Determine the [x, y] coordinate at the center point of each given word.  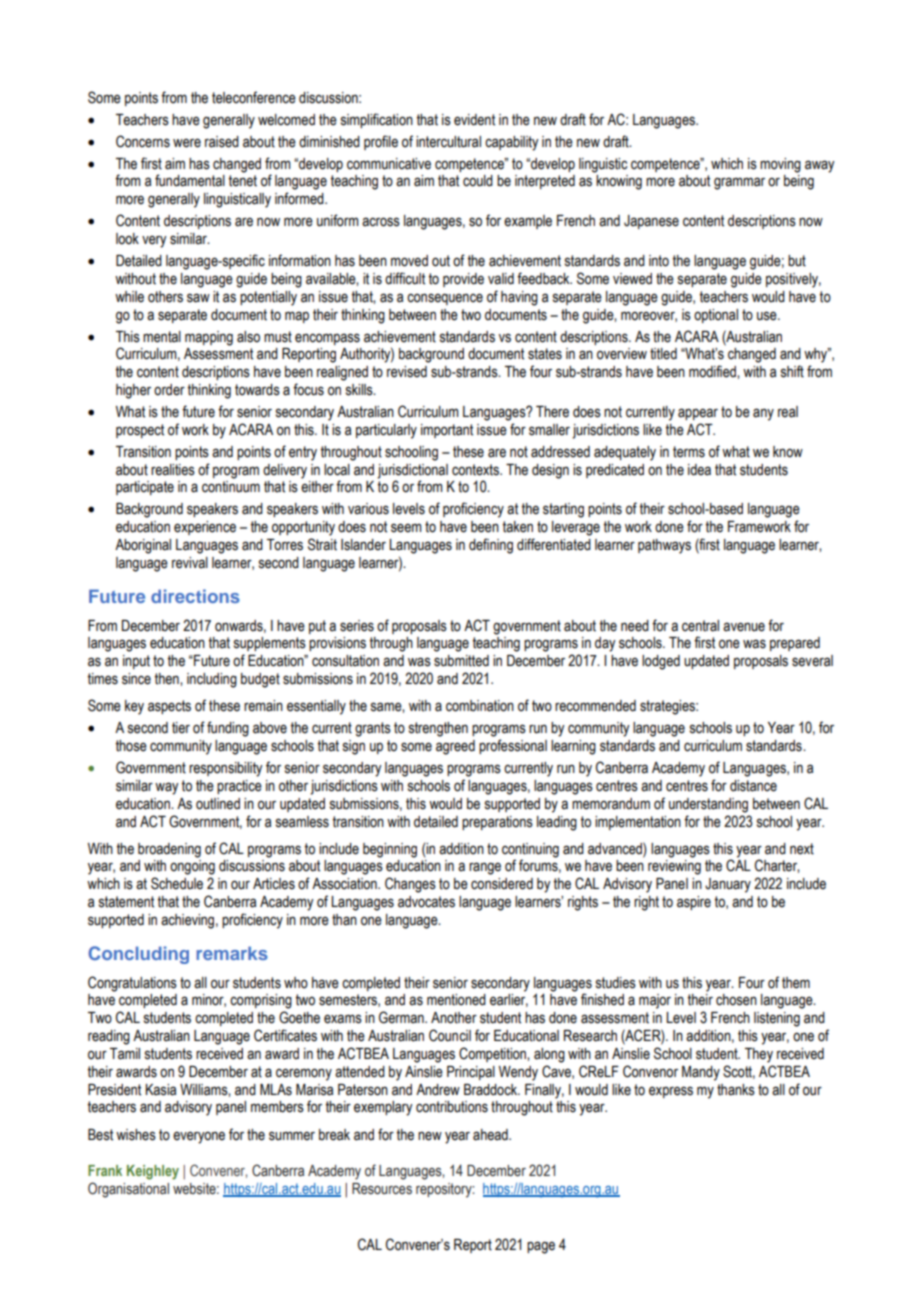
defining [491, 546]
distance [753, 786]
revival [190, 563]
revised [407, 372]
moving [780, 165]
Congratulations [132, 984]
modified [713, 371]
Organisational [128, 1190]
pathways [664, 546]
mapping [209, 338]
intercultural [448, 142]
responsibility [226, 769]
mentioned [456, 1000]
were [187, 143]
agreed [455, 747]
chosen [736, 1000]
